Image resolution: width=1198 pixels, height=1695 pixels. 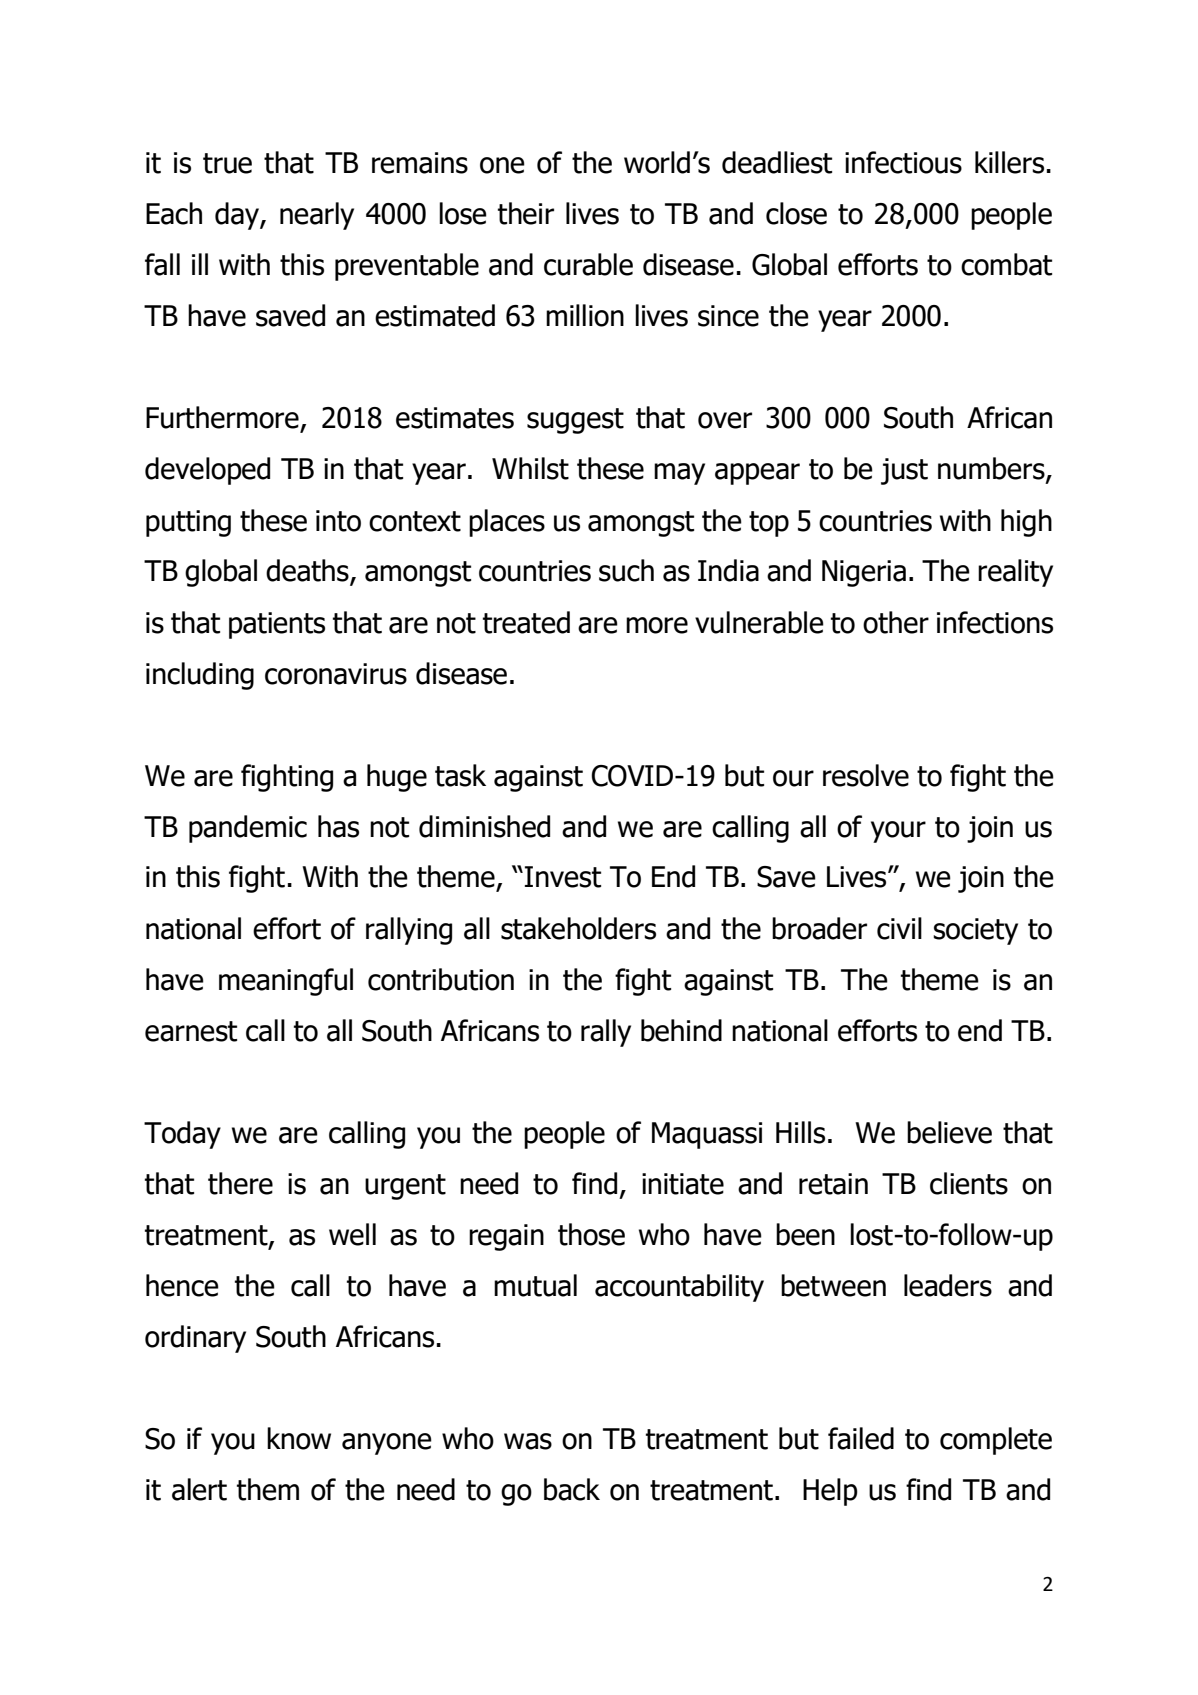 What do you see at coordinates (949, 1132) in the screenshot?
I see `believe` at bounding box center [949, 1132].
